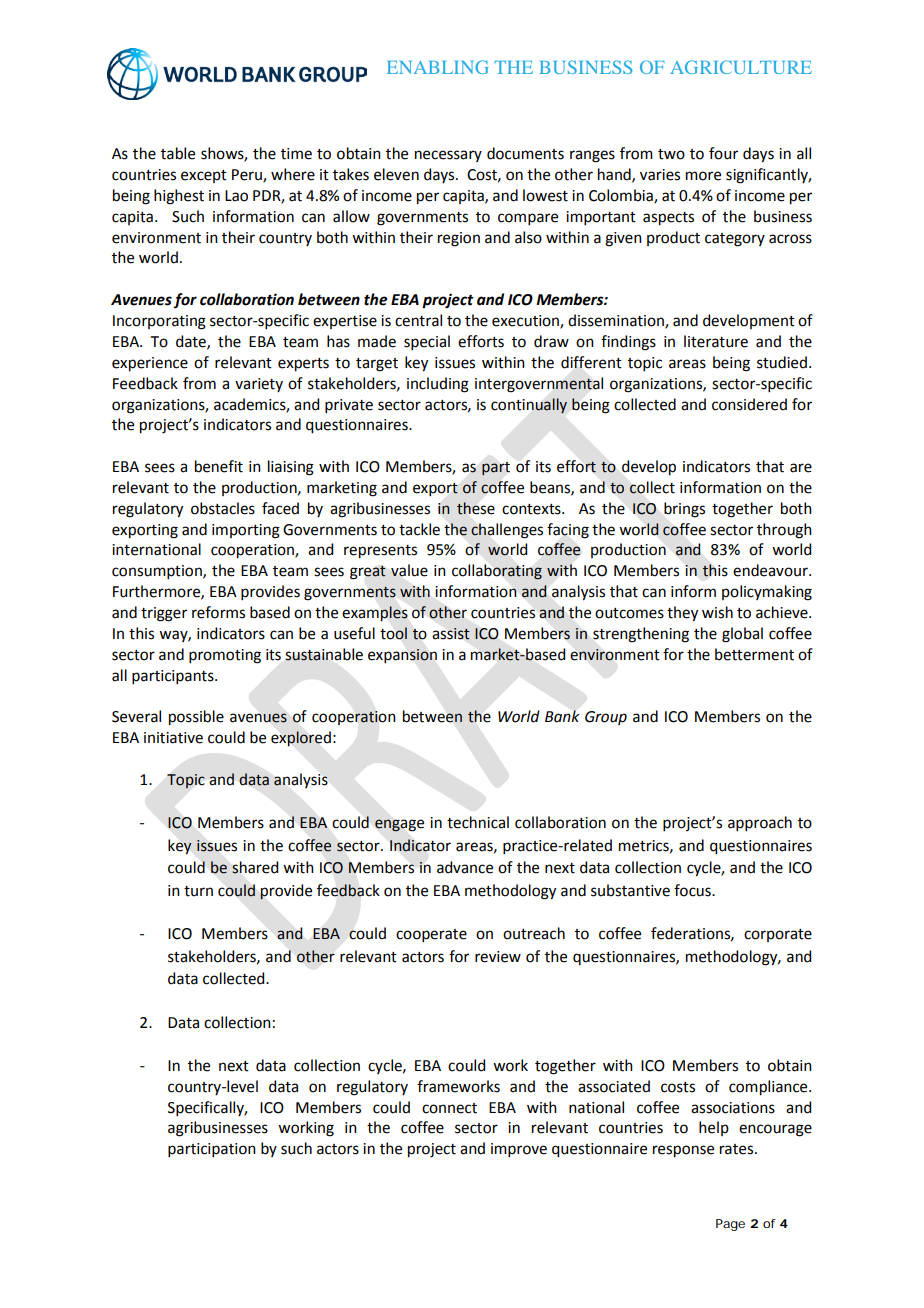  Describe the element at coordinates (438, 385) in the screenshot. I see `including` at that location.
